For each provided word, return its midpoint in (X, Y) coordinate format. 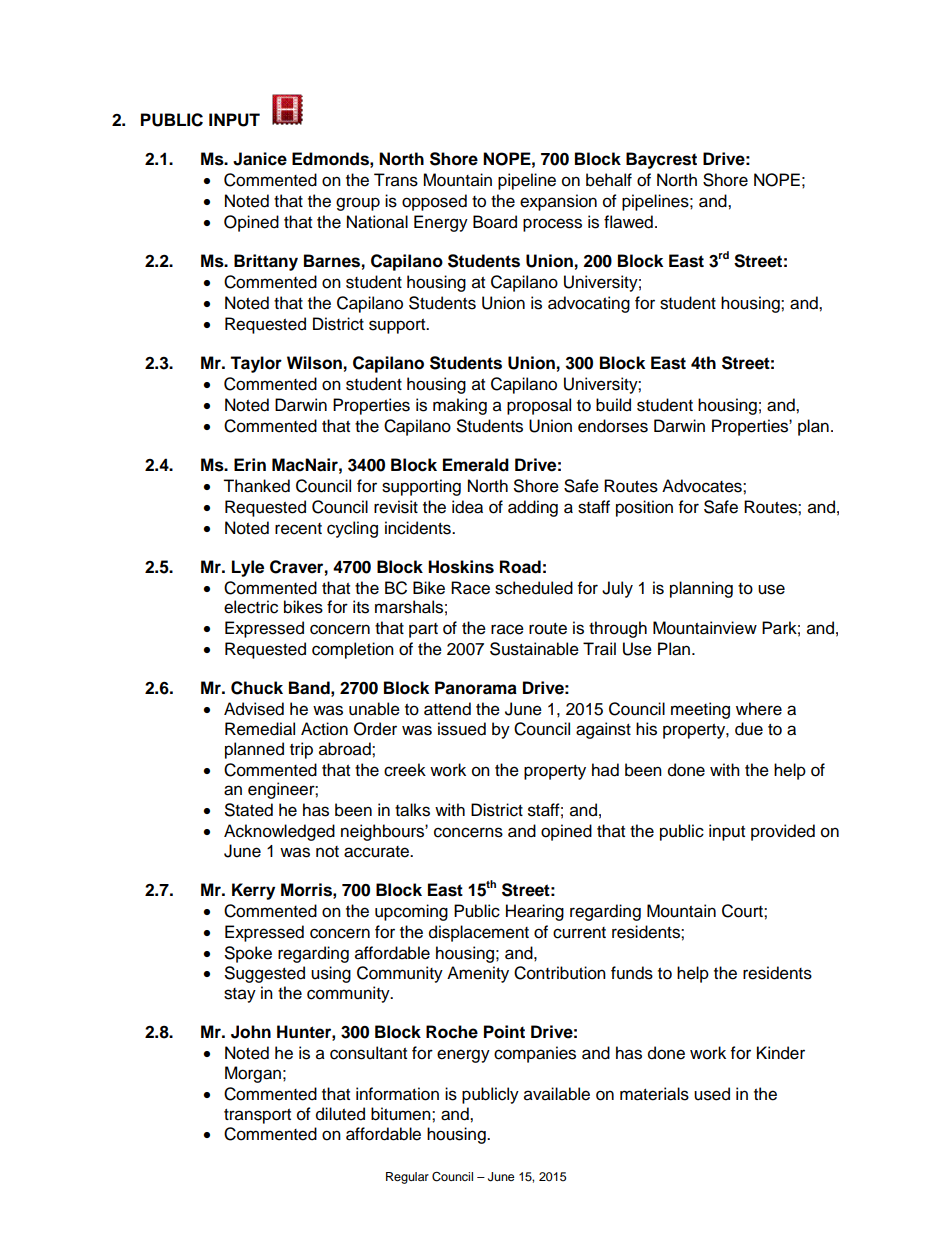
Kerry (253, 891)
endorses (613, 426)
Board (495, 222)
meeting (700, 710)
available (557, 1094)
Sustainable (534, 649)
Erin (250, 464)
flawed (628, 222)
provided (783, 832)
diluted (340, 1114)
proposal (539, 406)
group (358, 204)
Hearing (535, 912)
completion (353, 650)
